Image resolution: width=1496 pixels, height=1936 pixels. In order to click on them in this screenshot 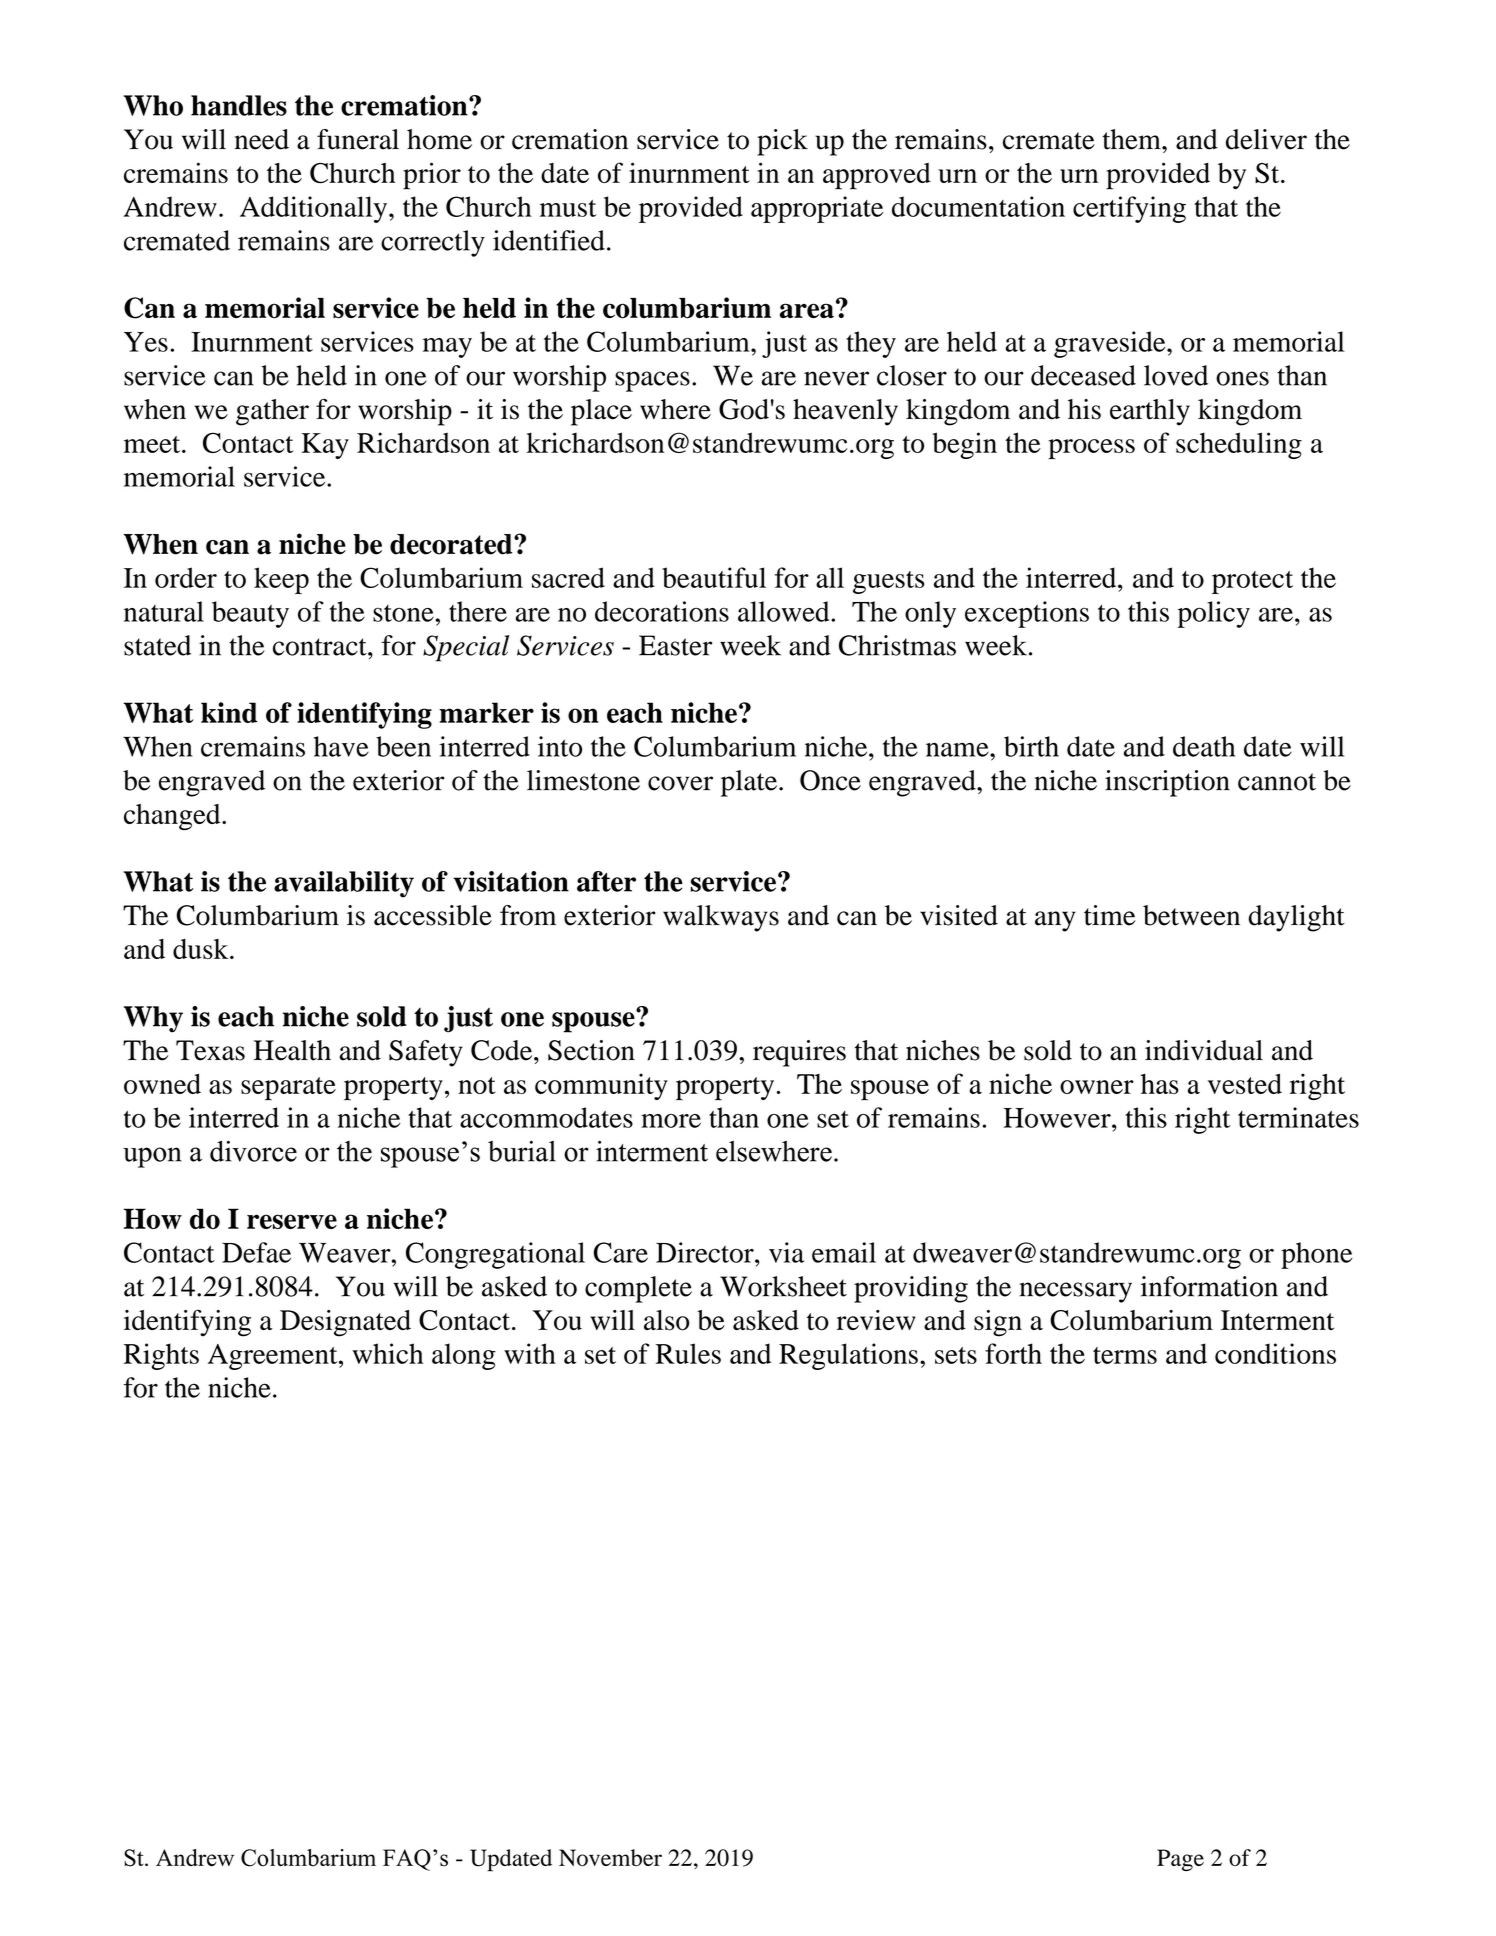, I will do `click(1132, 139)`.
